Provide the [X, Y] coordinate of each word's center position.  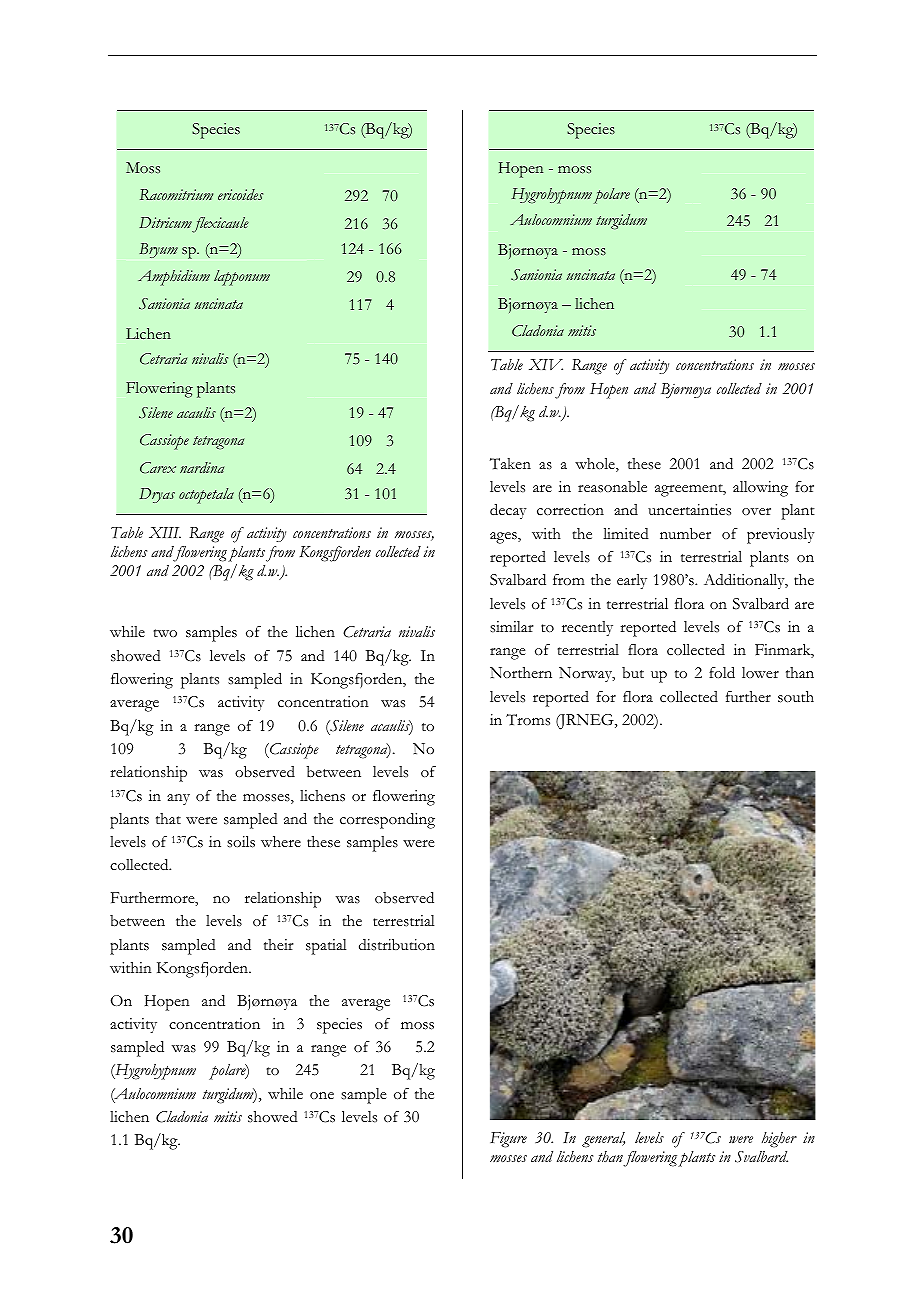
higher [779, 1140]
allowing [760, 489]
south [796, 697]
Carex [158, 468]
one [322, 1095]
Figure [508, 1140]
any [178, 799]
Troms [528, 720]
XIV [546, 364]
